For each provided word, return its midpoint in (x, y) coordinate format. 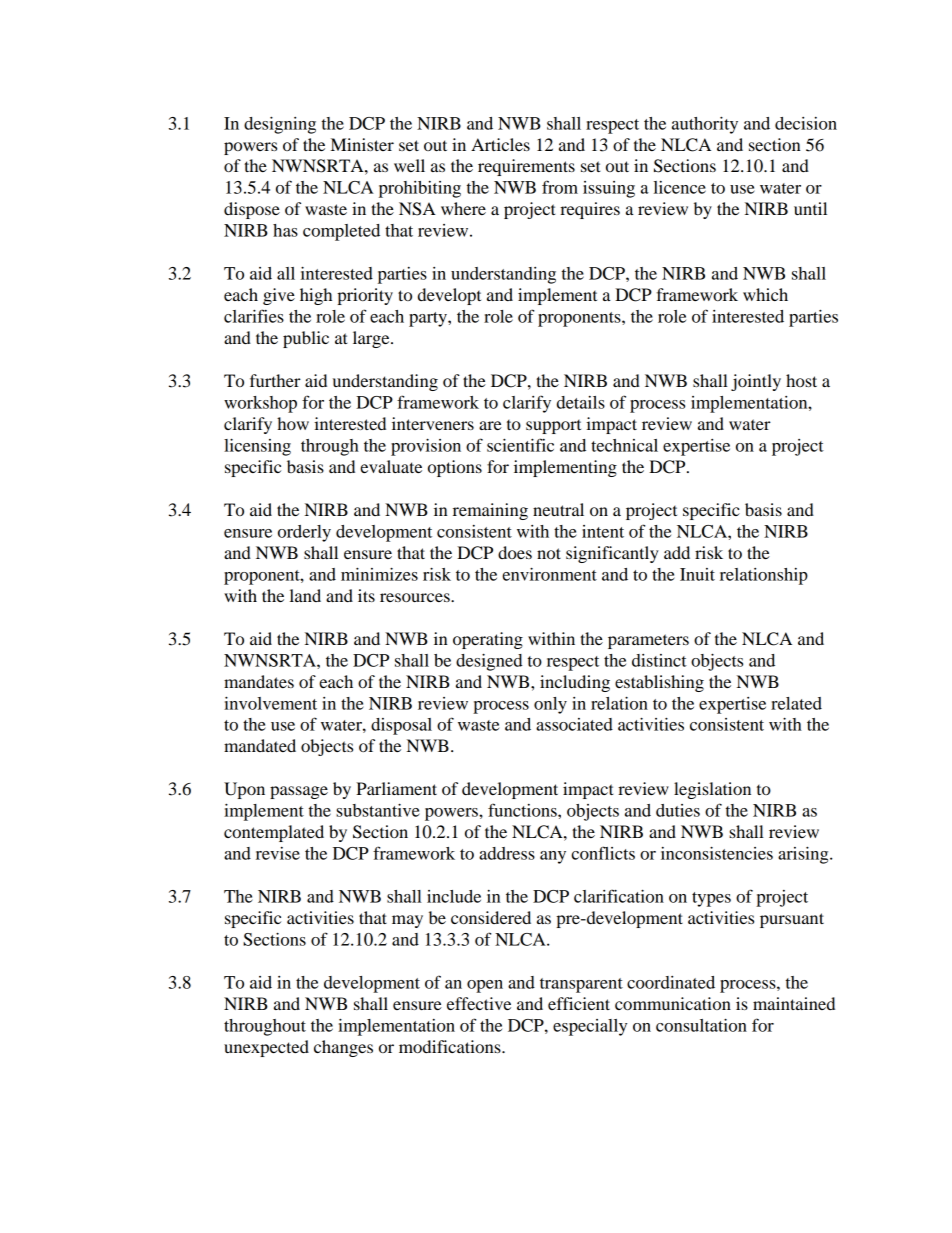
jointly (756, 382)
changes (343, 1048)
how (293, 423)
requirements (526, 167)
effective (479, 1003)
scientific (520, 445)
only (550, 705)
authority (705, 125)
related (796, 703)
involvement (270, 703)
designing (280, 125)
